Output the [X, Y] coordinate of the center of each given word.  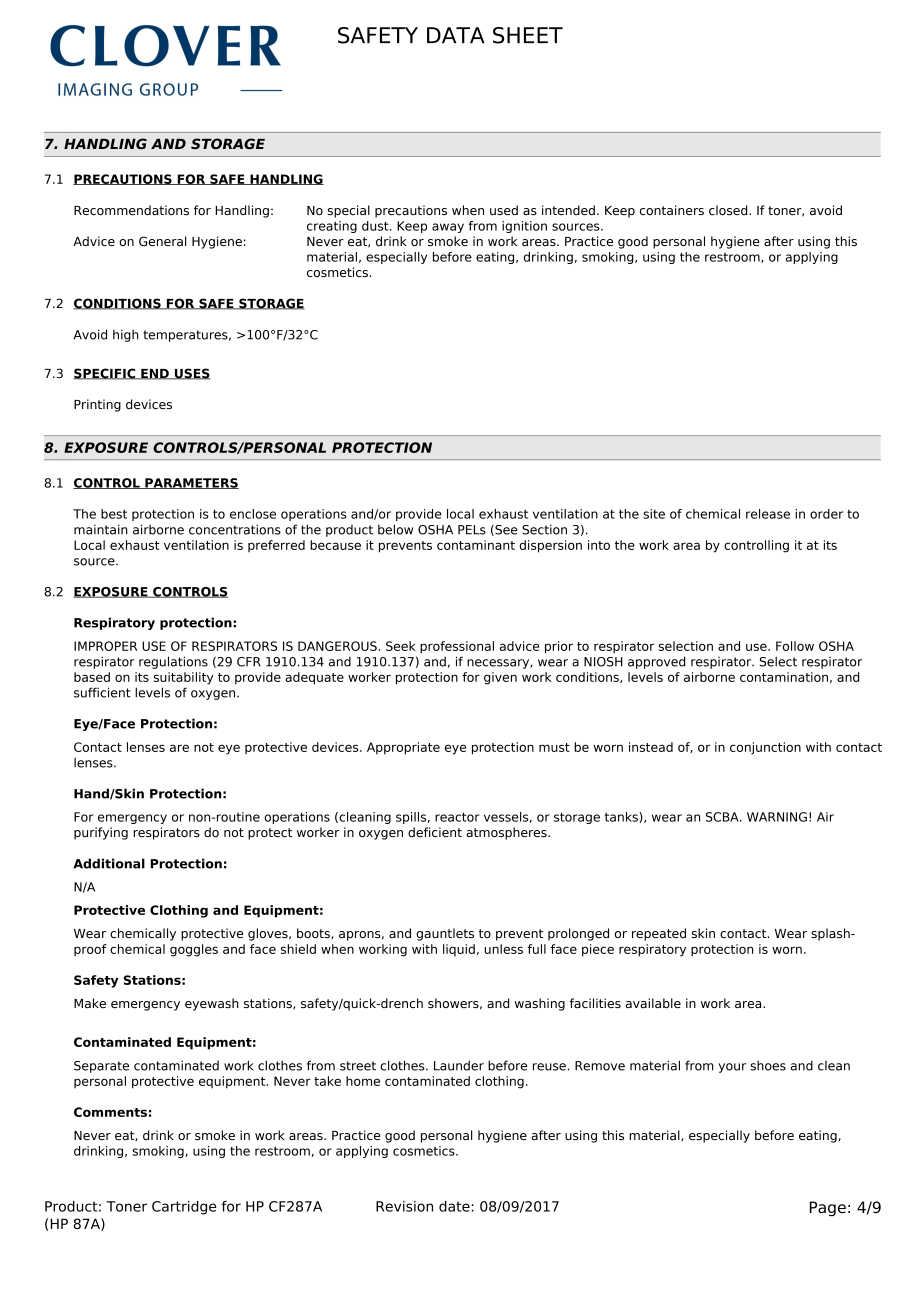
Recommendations [131, 210]
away [448, 228]
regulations [173, 662]
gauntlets [445, 934]
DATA [456, 35]
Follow [795, 646]
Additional [109, 863]
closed [729, 210]
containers [672, 210]
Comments [110, 1112]
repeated [659, 934]
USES [191, 374]
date [454, 1206]
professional [457, 647]
